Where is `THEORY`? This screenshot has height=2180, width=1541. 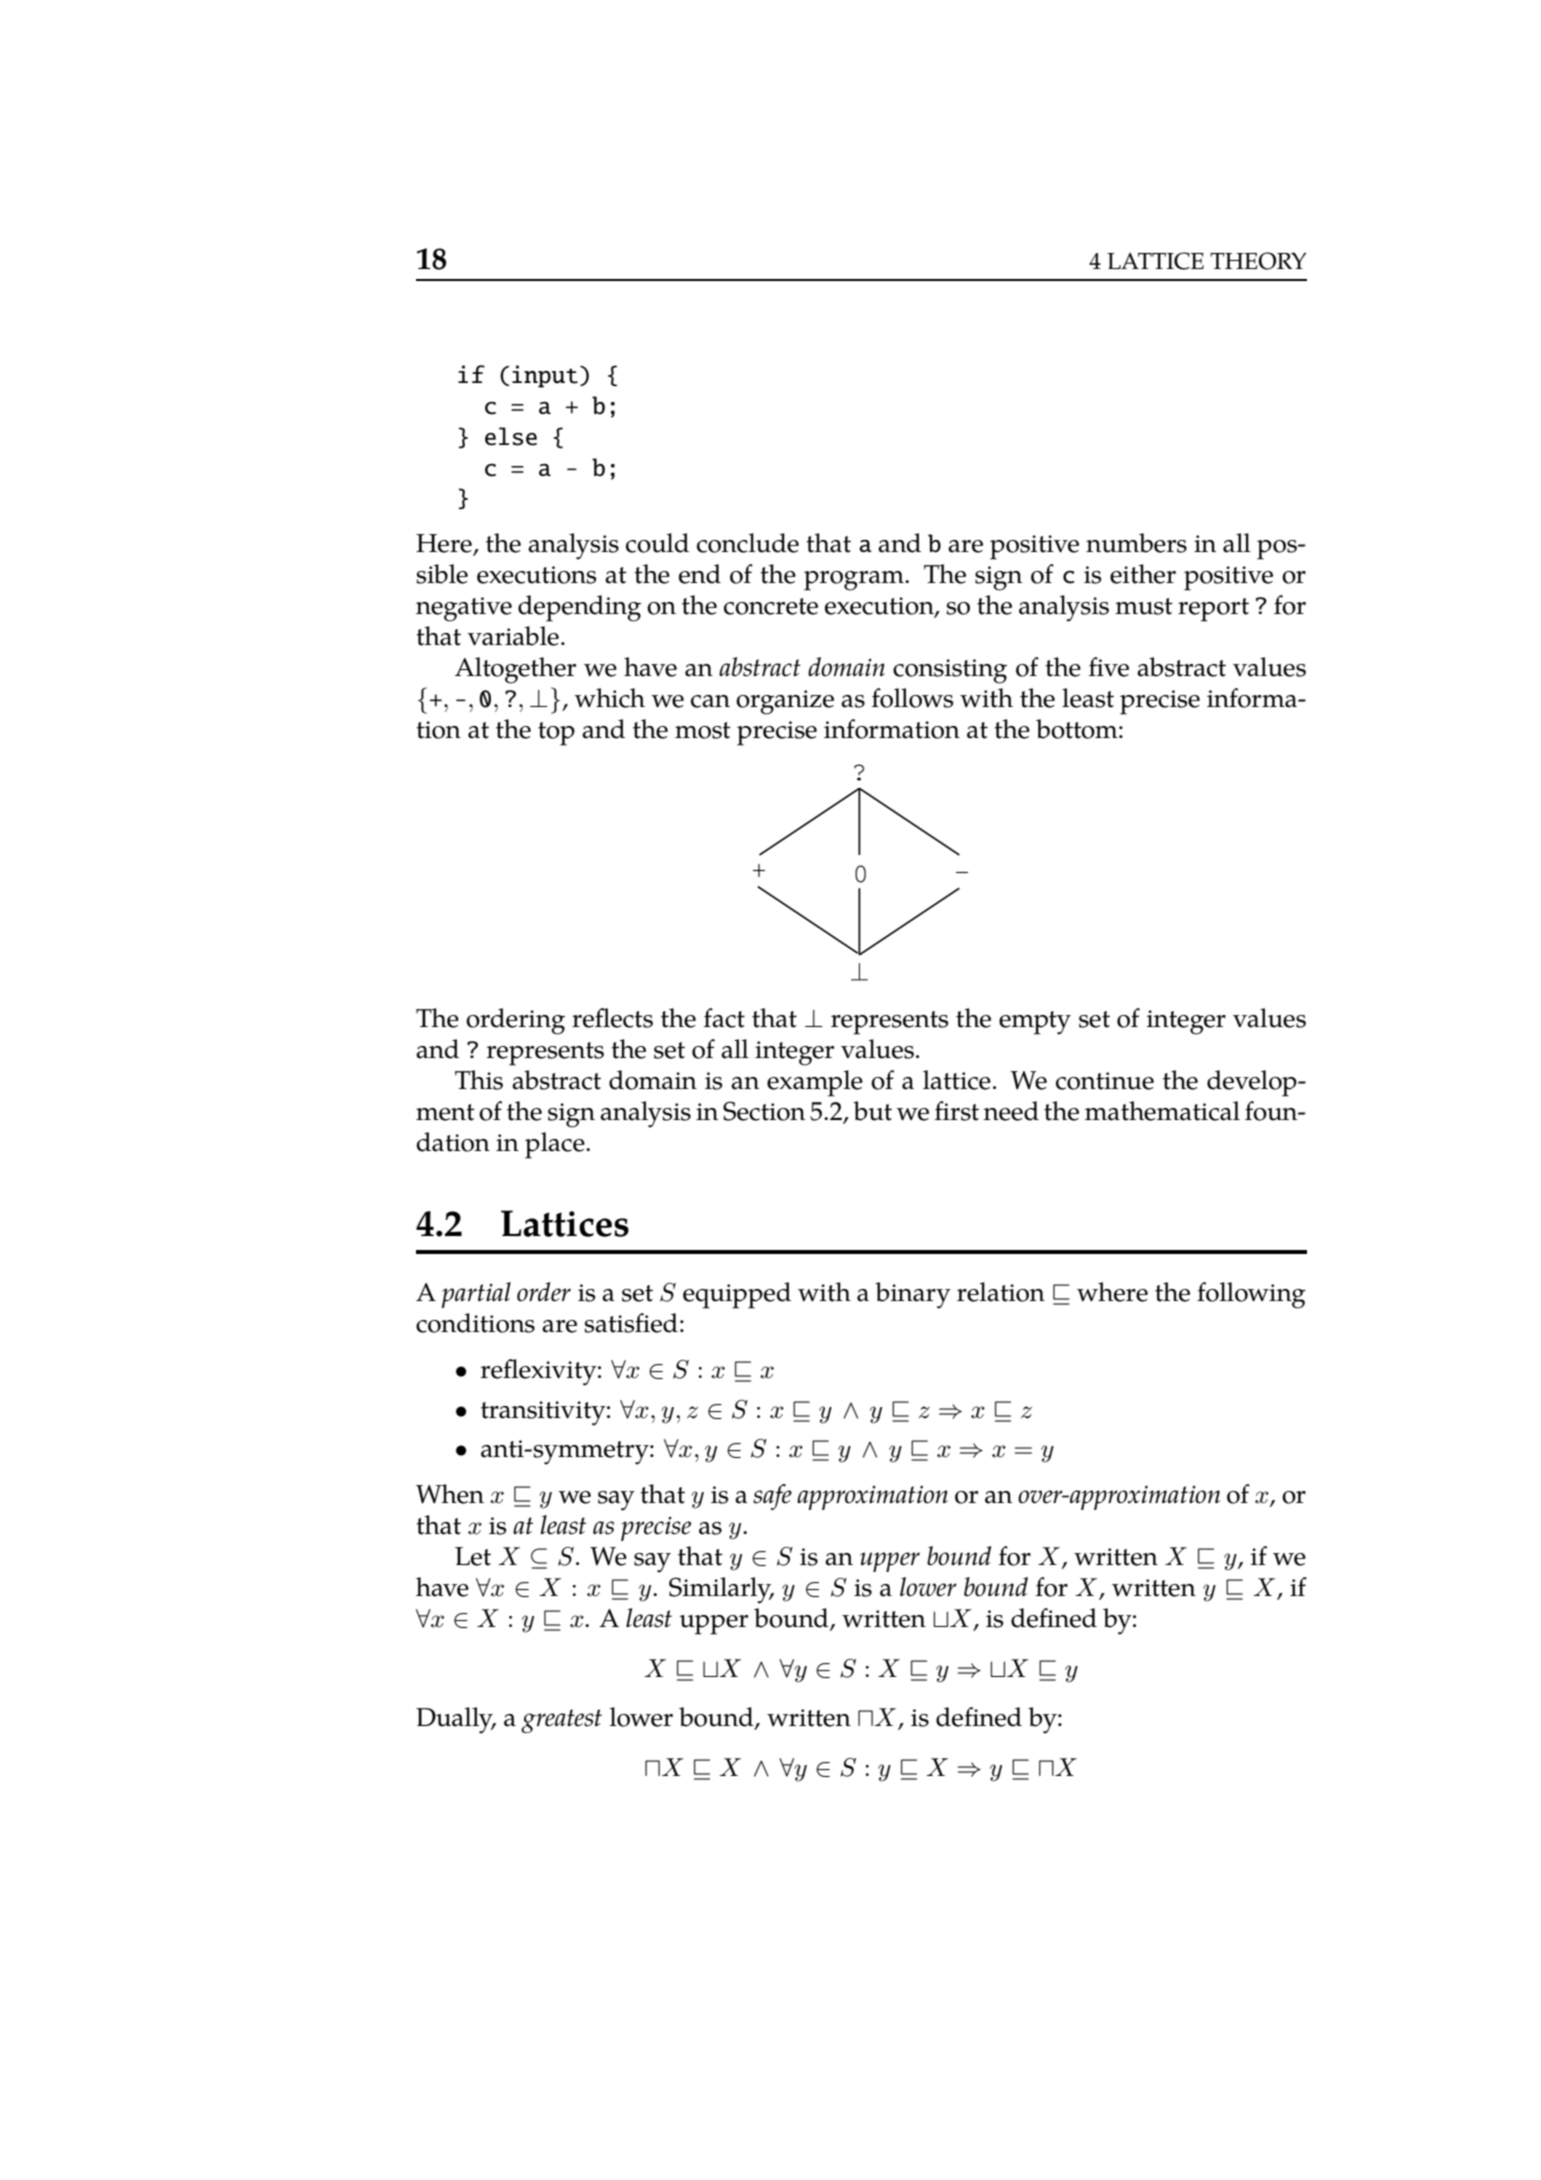 THEORY is located at coordinates (1258, 261).
